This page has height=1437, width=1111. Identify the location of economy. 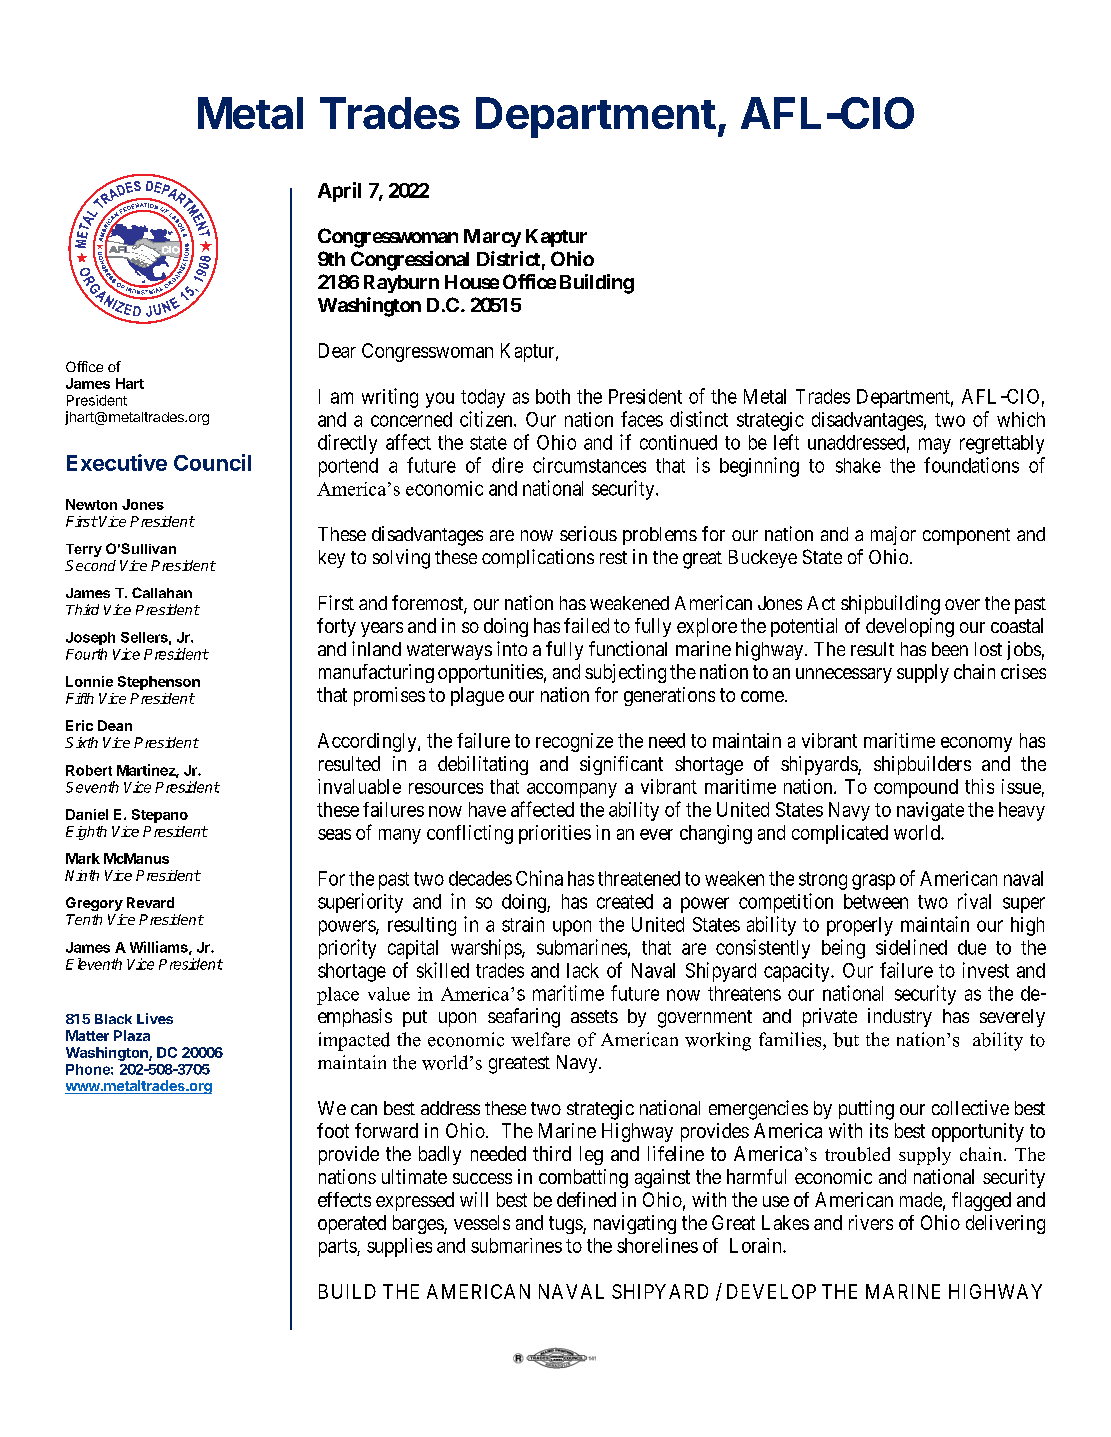
(976, 744).
